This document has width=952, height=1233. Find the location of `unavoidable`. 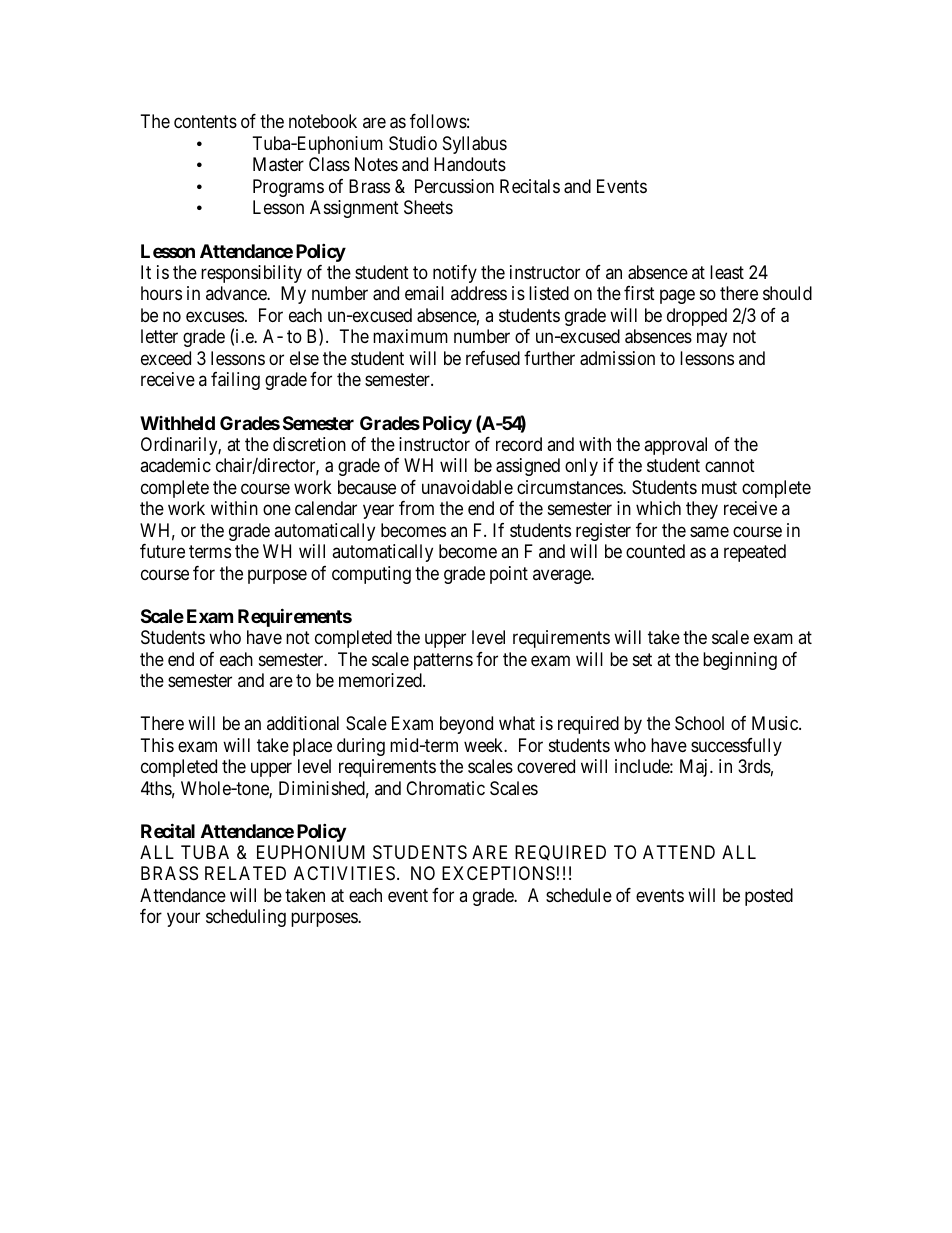

unavoidable is located at coordinates (467, 487).
